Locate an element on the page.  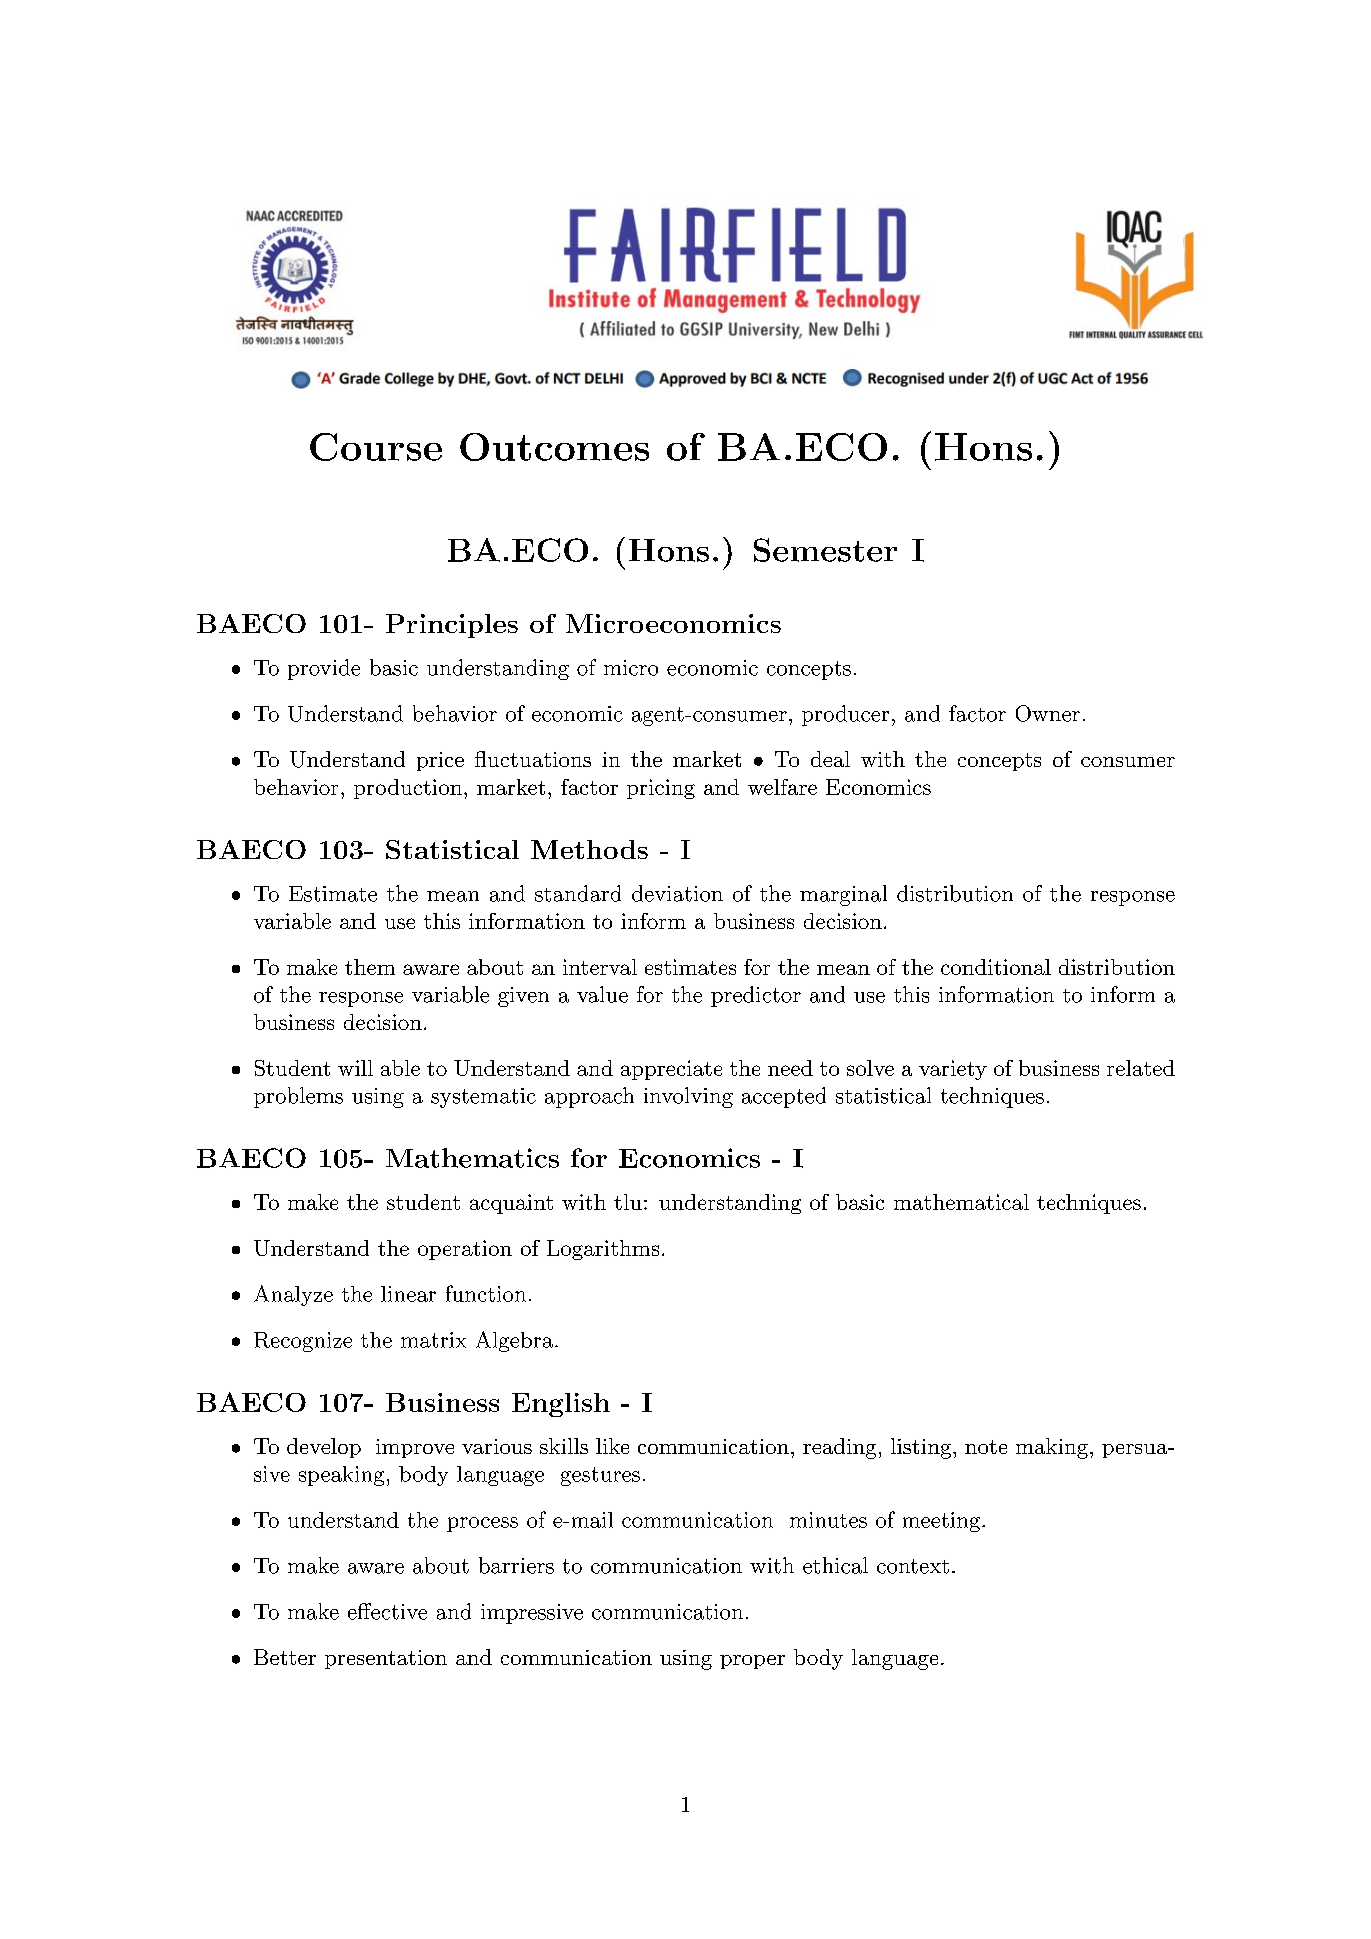
Semester is located at coordinates (825, 550).
